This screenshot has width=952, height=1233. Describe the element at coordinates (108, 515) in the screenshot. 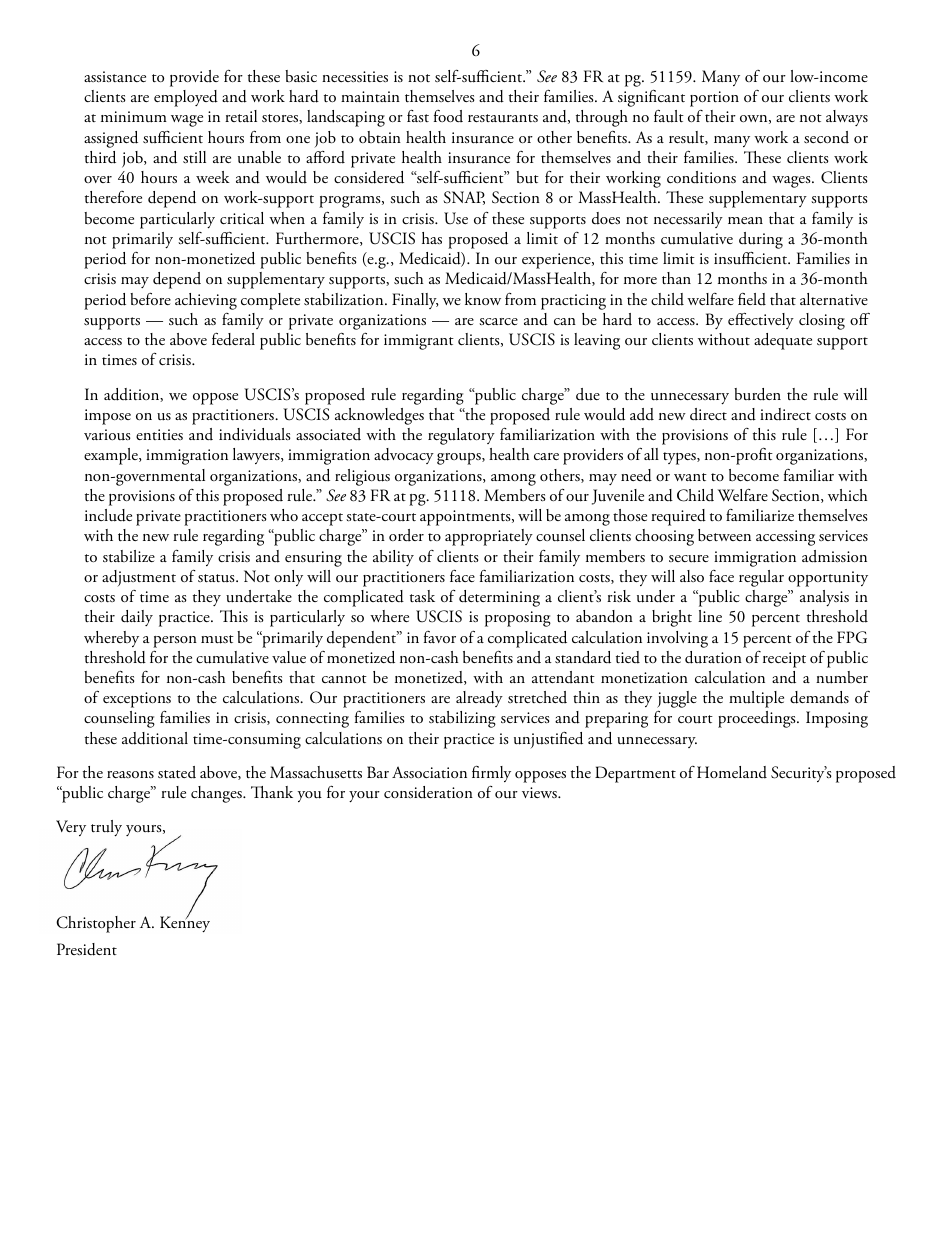

I see `include` at that location.
